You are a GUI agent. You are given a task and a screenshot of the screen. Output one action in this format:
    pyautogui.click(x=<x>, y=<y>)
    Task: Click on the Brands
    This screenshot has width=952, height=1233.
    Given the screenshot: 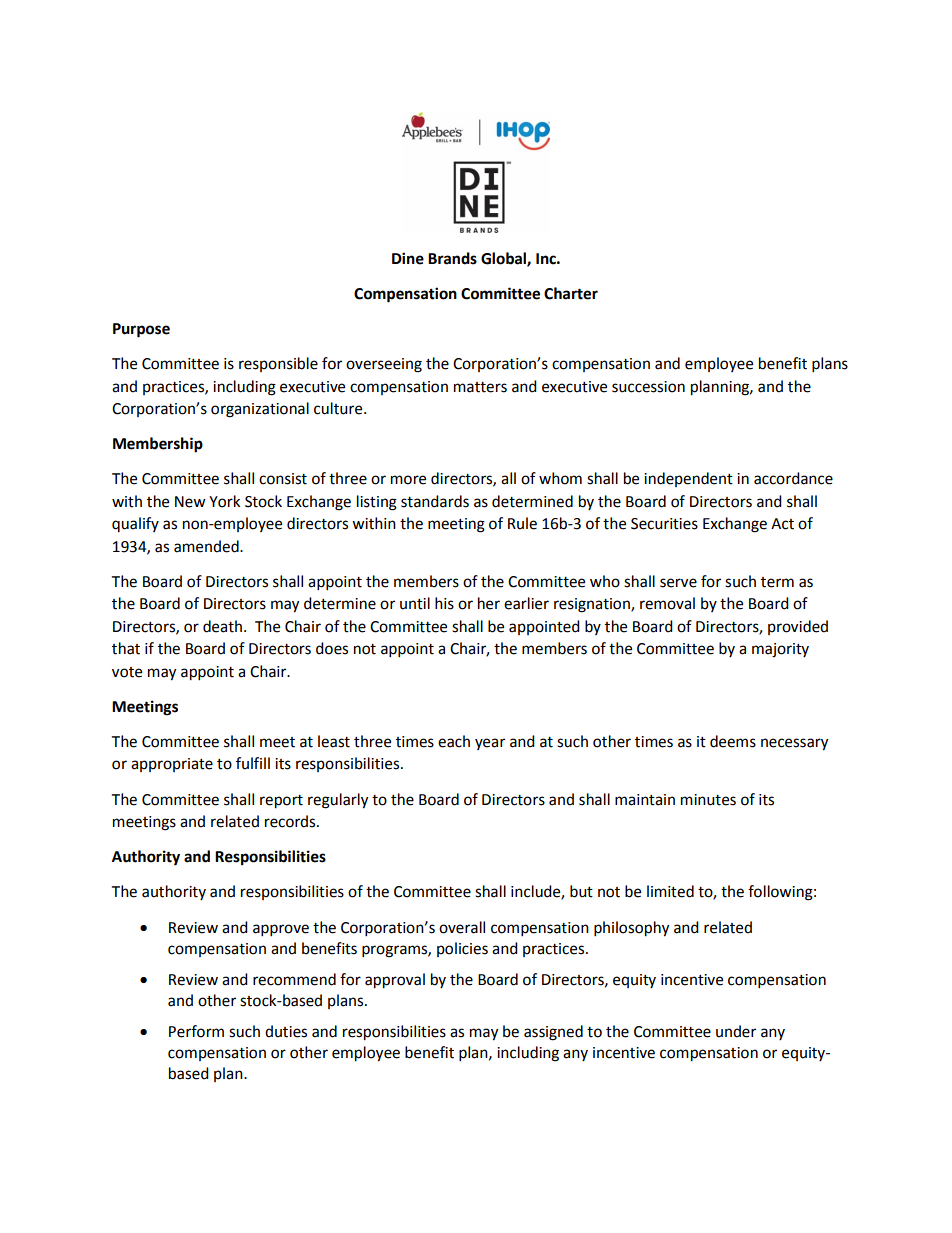 What is the action you would take?
    pyautogui.click(x=452, y=258)
